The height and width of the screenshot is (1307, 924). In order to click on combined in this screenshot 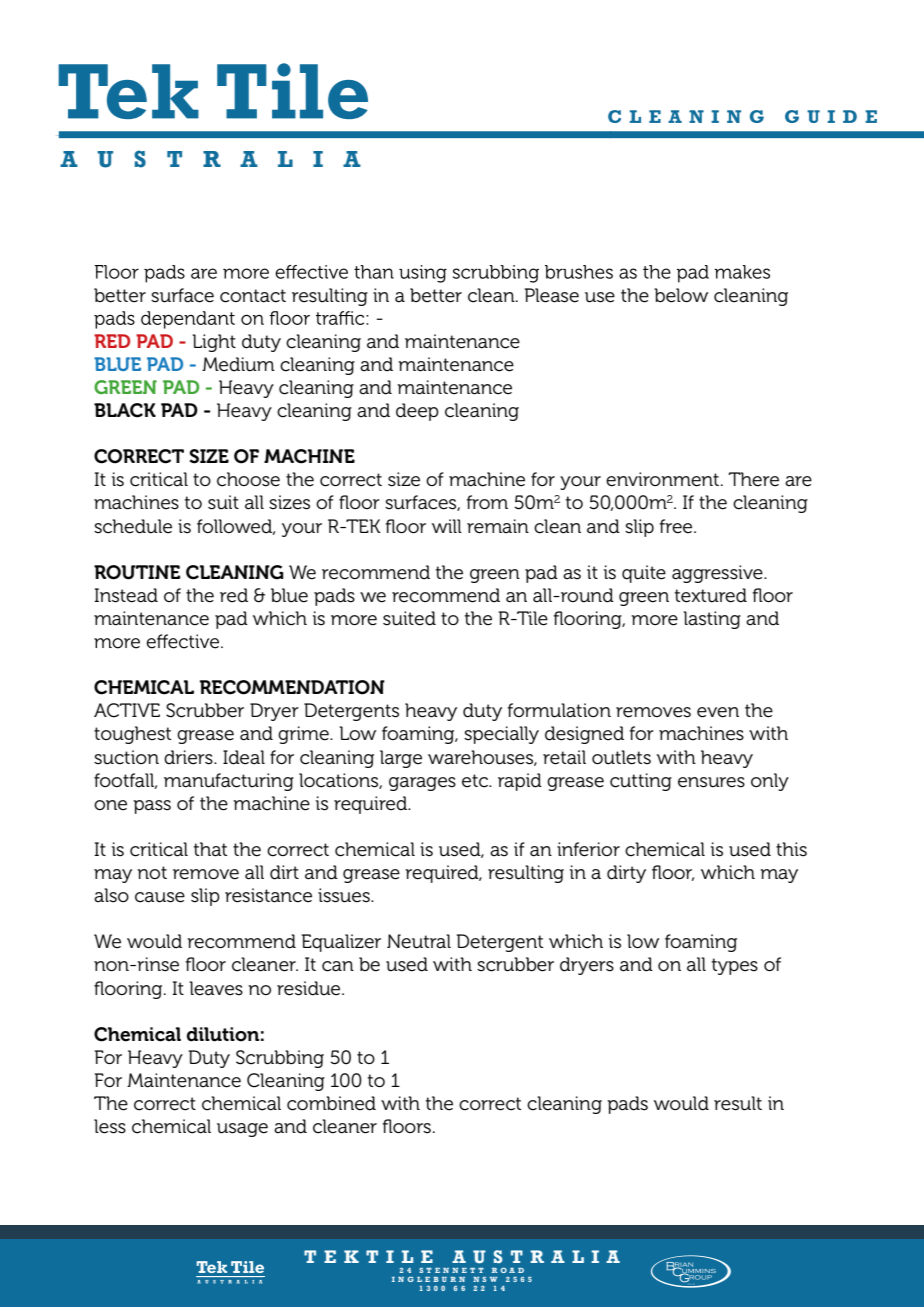, I will do `click(331, 1103)`.
